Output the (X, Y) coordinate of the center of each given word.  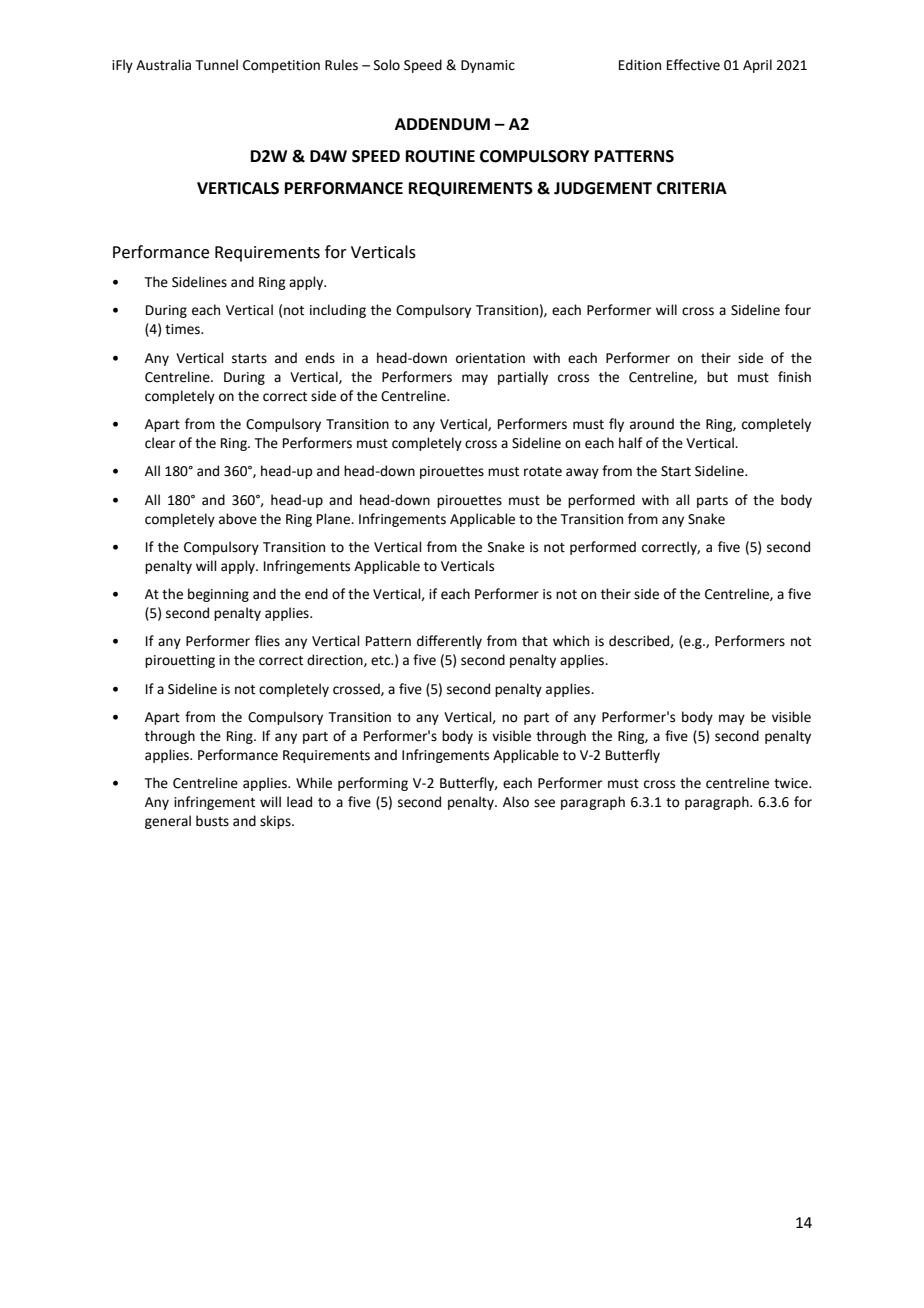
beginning (218, 595)
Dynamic (488, 66)
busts (212, 821)
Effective (693, 65)
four (798, 310)
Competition (281, 66)
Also (516, 802)
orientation (490, 358)
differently (449, 642)
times (183, 329)
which (571, 641)
